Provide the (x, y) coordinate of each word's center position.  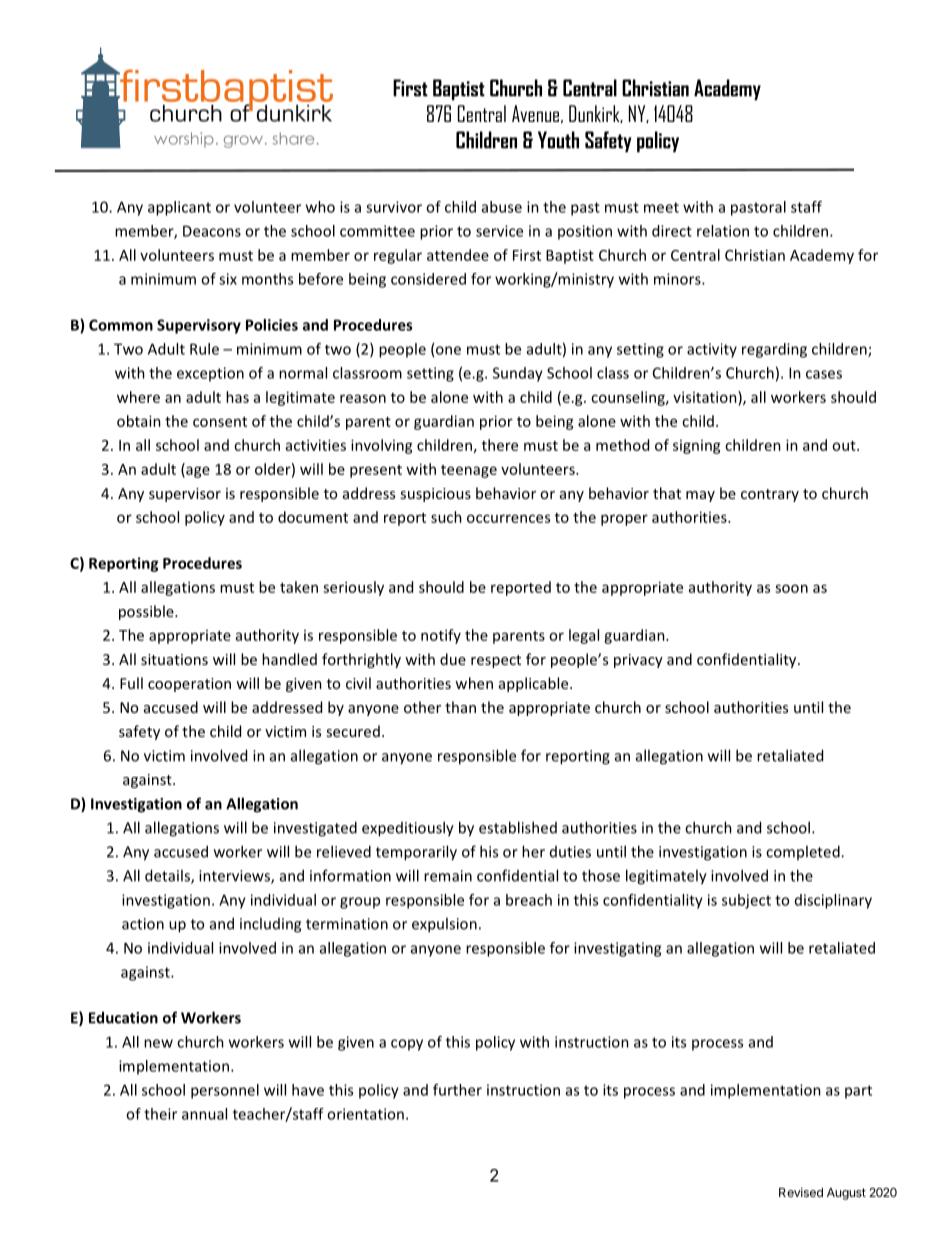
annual (204, 1114)
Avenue (535, 113)
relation (723, 231)
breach (529, 900)
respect (496, 661)
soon (791, 588)
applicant (179, 208)
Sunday (518, 374)
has (237, 397)
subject (746, 901)
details (168, 876)
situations (174, 659)
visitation (706, 397)
